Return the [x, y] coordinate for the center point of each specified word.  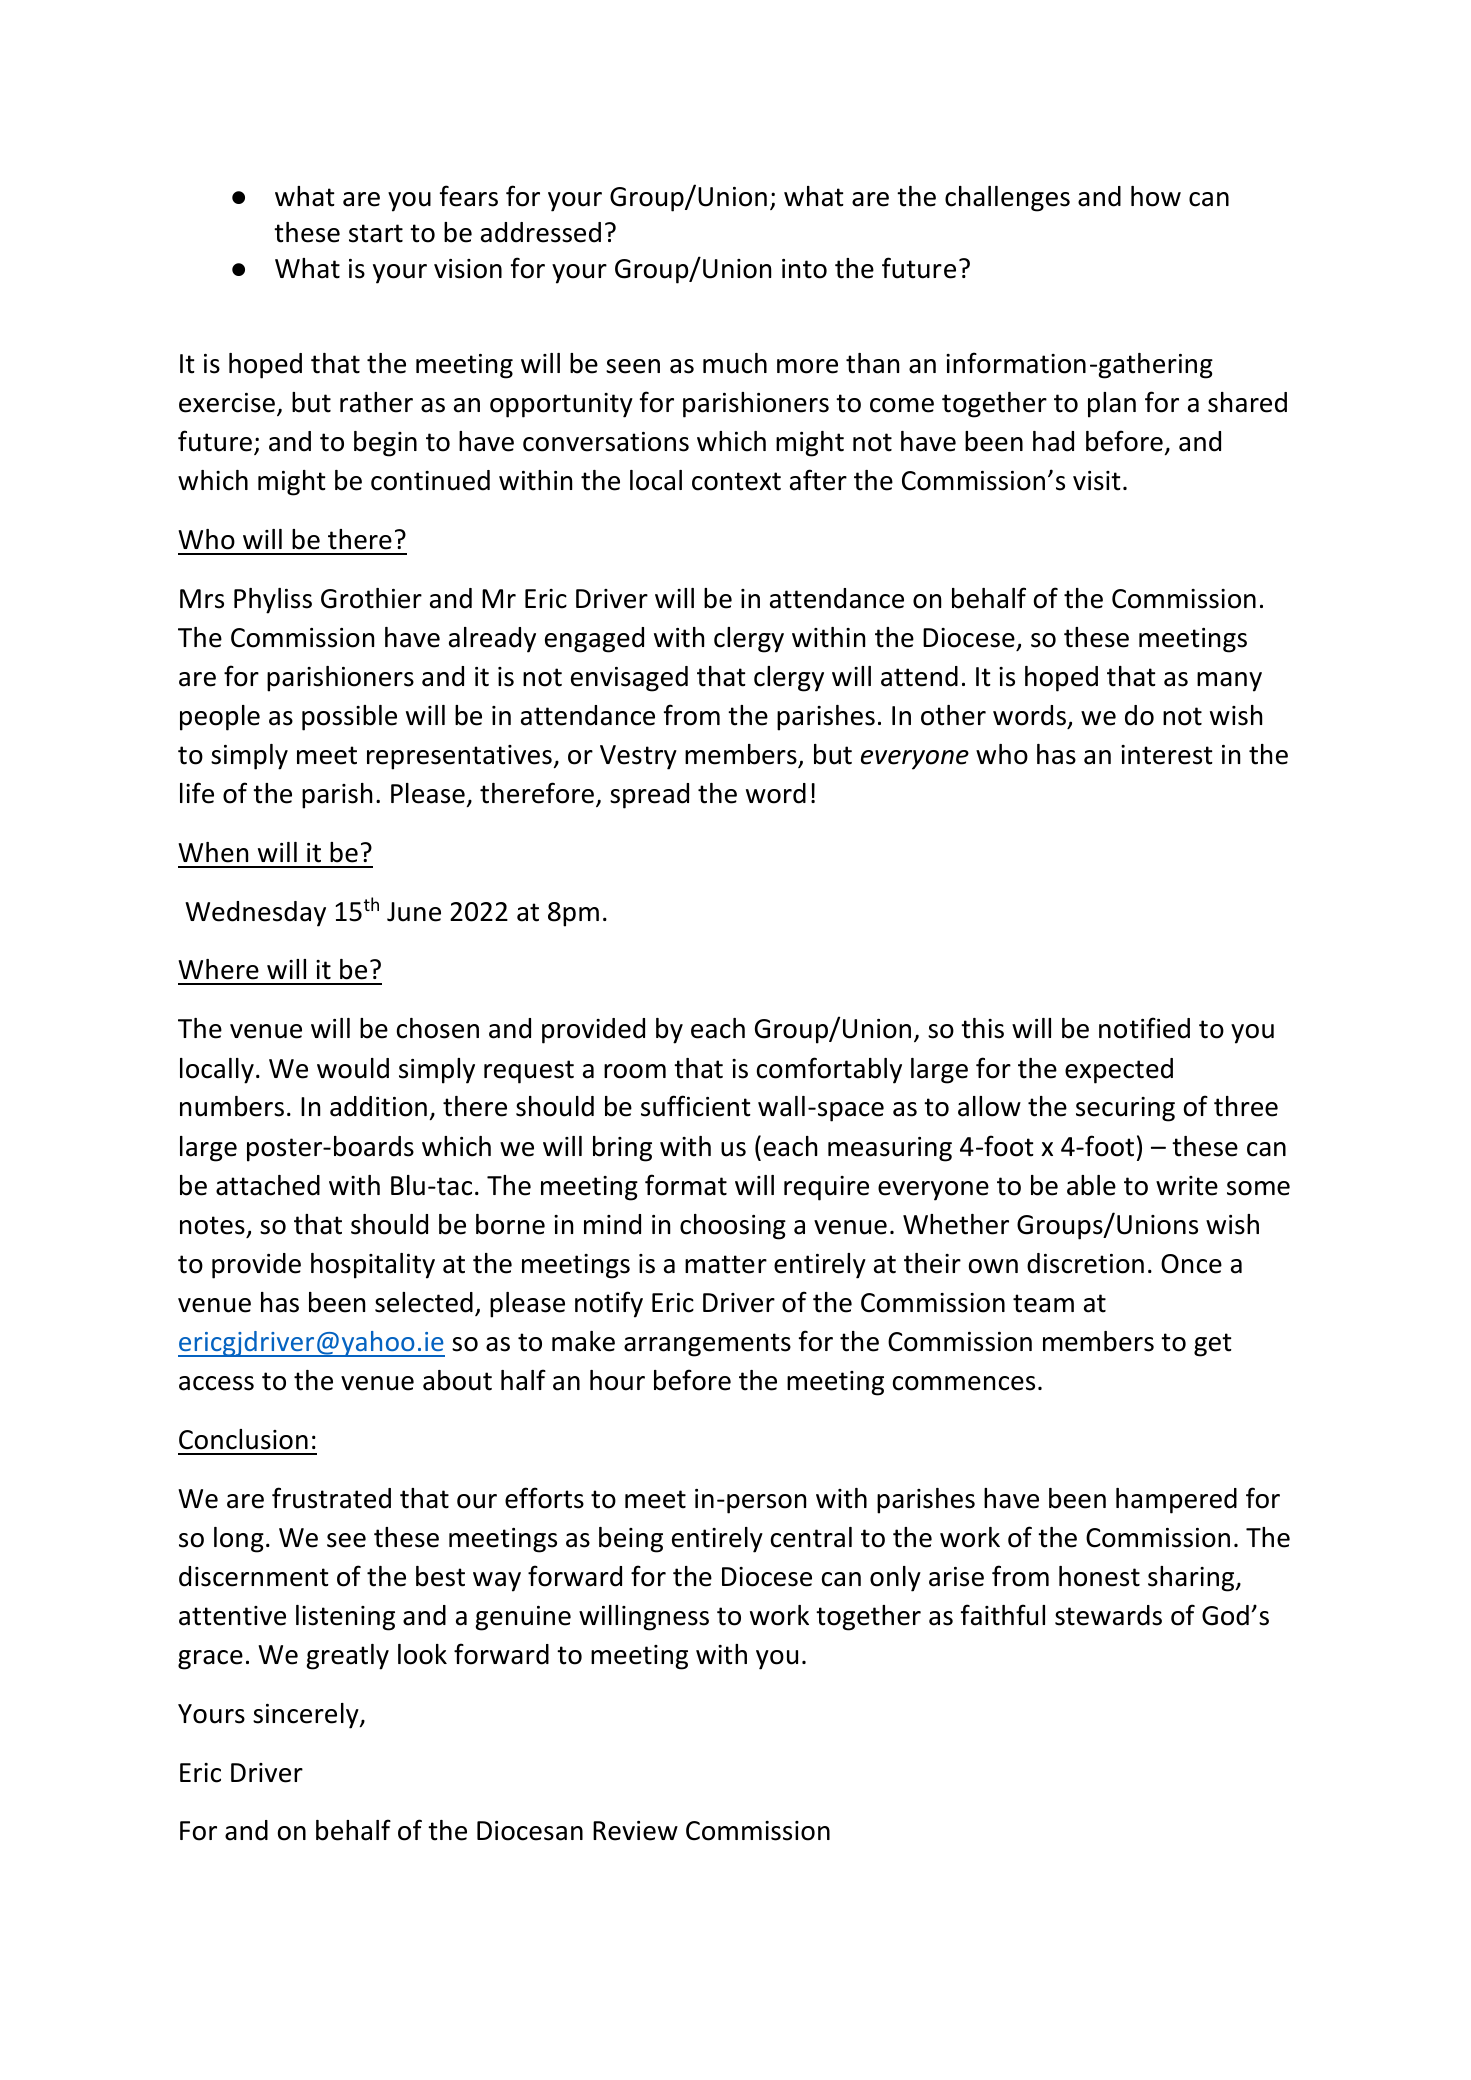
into [804, 269]
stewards [1108, 1615]
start [376, 233]
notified [1144, 1028]
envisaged [629, 679]
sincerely [307, 1716]
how [1156, 196]
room [635, 1071]
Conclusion [243, 1439]
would [353, 1068]
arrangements [707, 1345]
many [1229, 682]
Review [635, 1831]
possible [349, 718]
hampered [1176, 1501]
